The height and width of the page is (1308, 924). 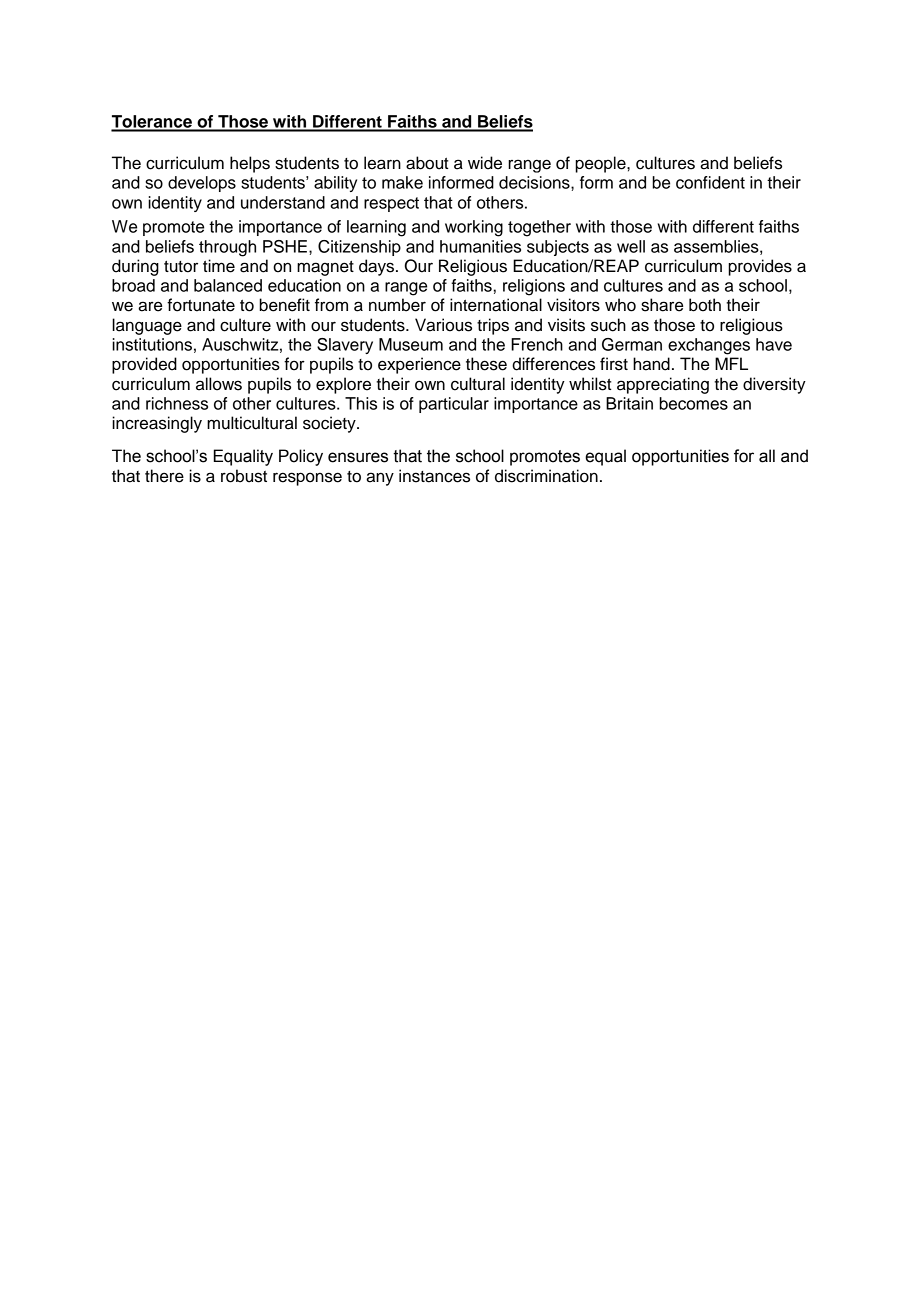 What do you see at coordinates (710, 182) in the page?
I see `confident` at bounding box center [710, 182].
